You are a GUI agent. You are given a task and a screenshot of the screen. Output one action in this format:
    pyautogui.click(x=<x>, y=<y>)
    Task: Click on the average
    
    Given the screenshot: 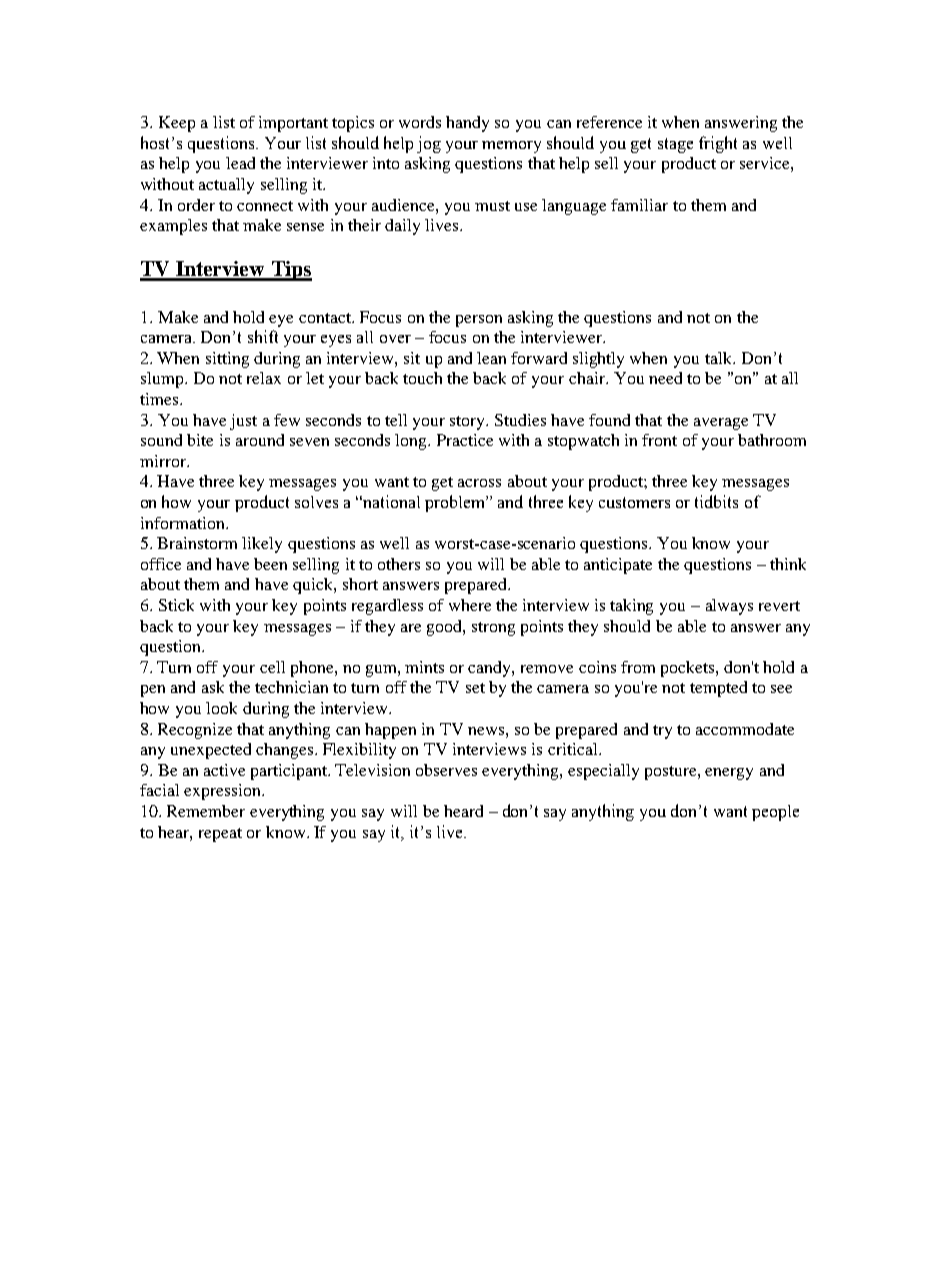 What is the action you would take?
    pyautogui.click(x=721, y=424)
